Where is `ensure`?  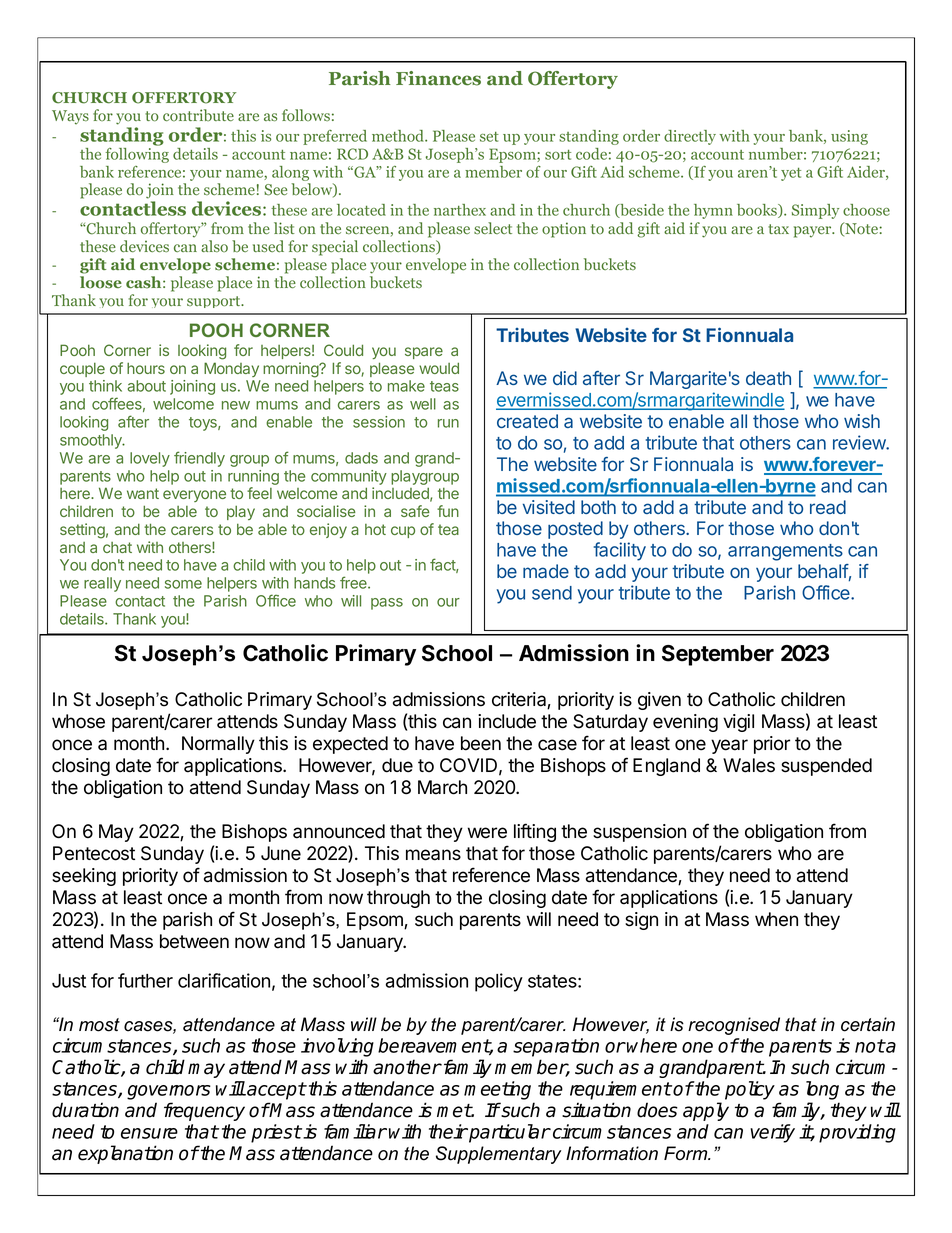 ensure is located at coordinates (149, 1133).
